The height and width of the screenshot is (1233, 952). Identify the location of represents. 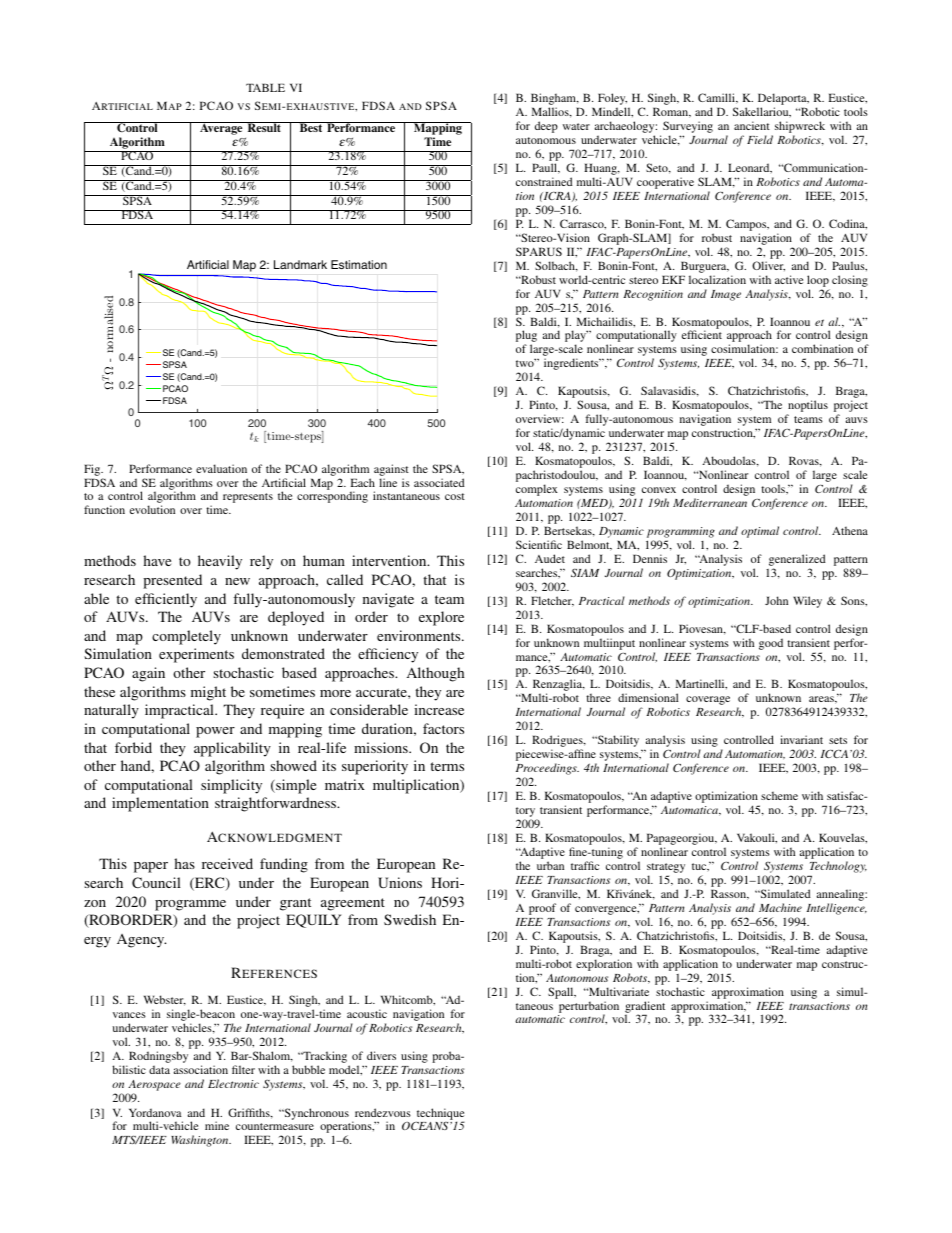
(248, 498).
